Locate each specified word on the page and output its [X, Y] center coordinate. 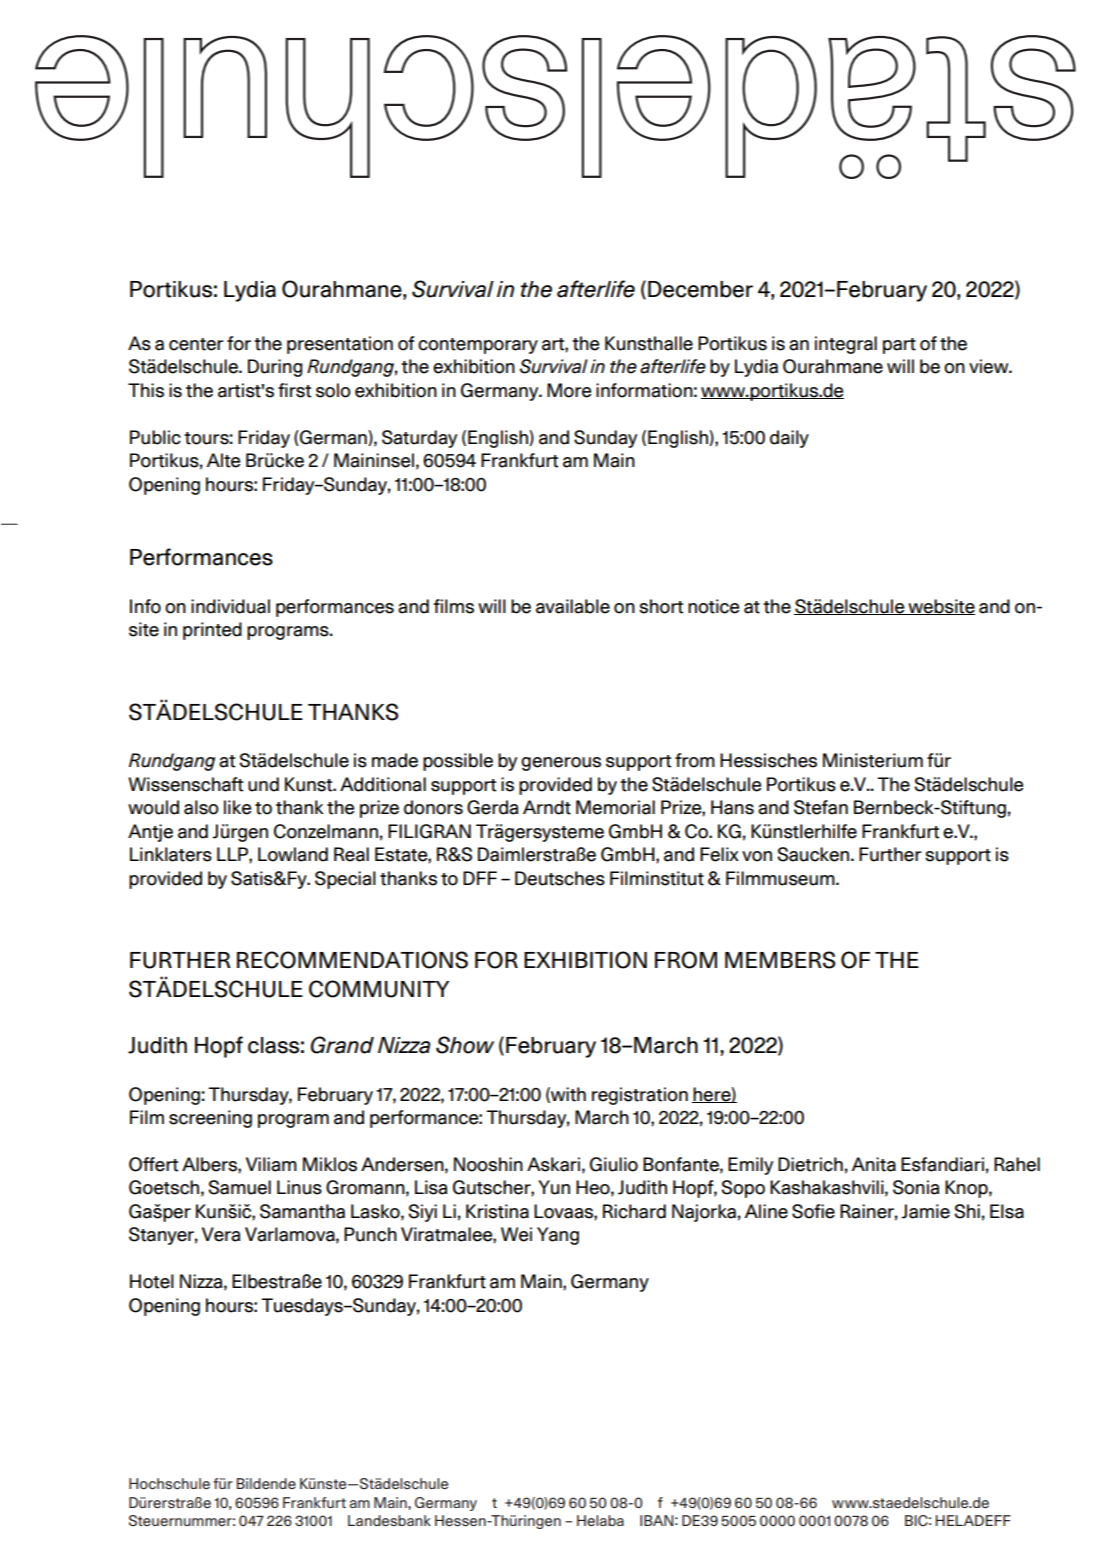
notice [713, 606]
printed [212, 631]
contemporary [478, 346]
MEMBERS [780, 960]
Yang [558, 1236]
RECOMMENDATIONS [352, 960]
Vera [221, 1234]
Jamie [925, 1211]
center [196, 344]
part [899, 346]
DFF [480, 878]
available [573, 606]
